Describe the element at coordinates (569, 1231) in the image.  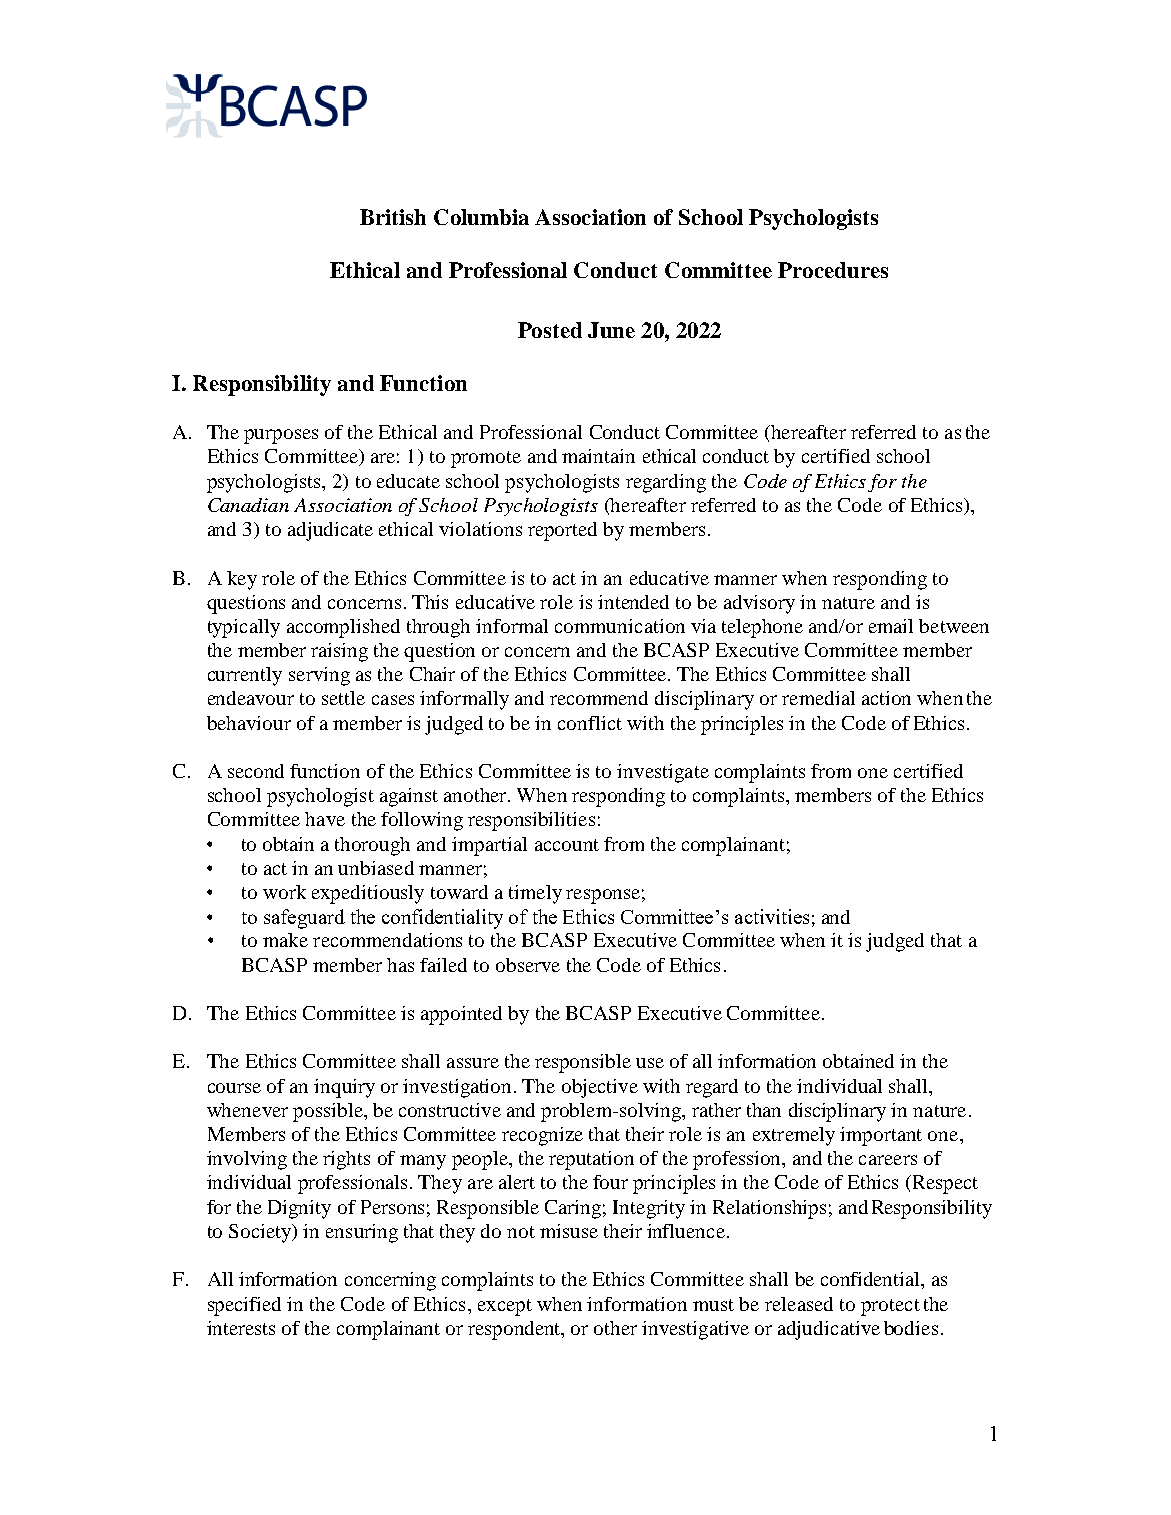
I see `misuse` at that location.
